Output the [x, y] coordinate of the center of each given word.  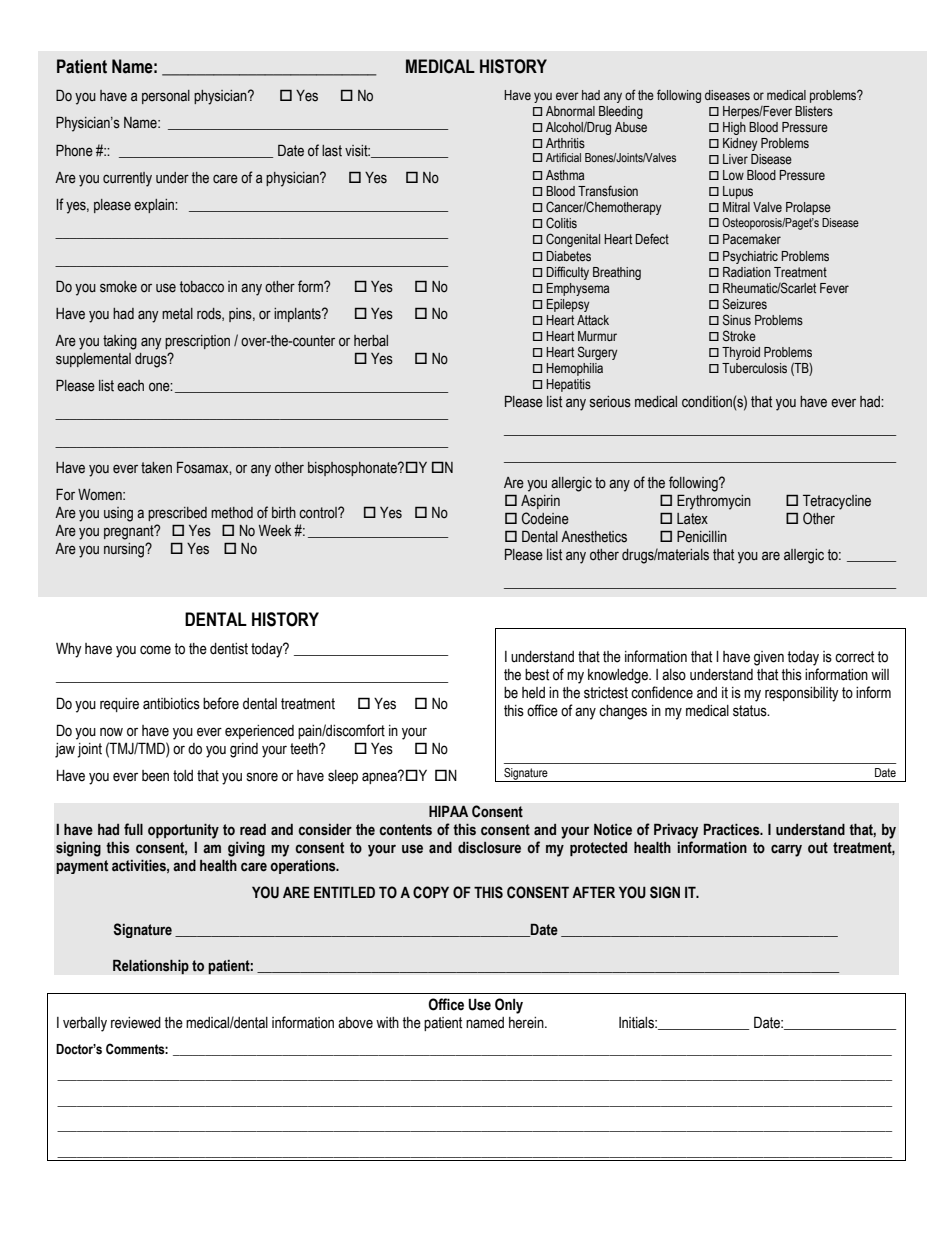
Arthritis [565, 143]
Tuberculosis [754, 368]
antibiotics [171, 704]
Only [509, 1006]
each [130, 386]
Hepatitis [568, 385]
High [734, 128]
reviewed [136, 1023]
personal [166, 97]
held [533, 693]
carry [786, 850]
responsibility [802, 694]
